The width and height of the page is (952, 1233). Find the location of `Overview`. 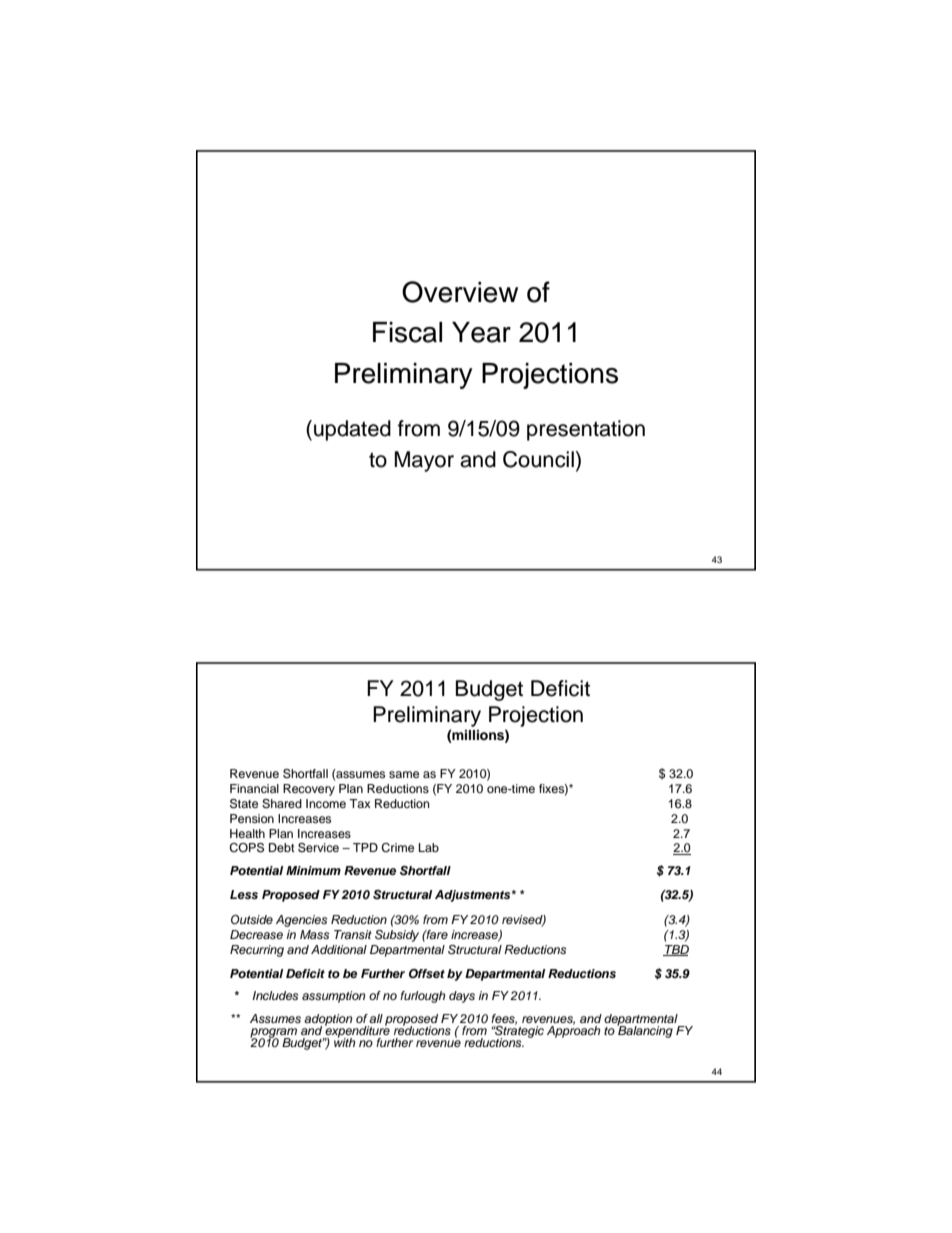

Overview is located at coordinates (460, 292).
